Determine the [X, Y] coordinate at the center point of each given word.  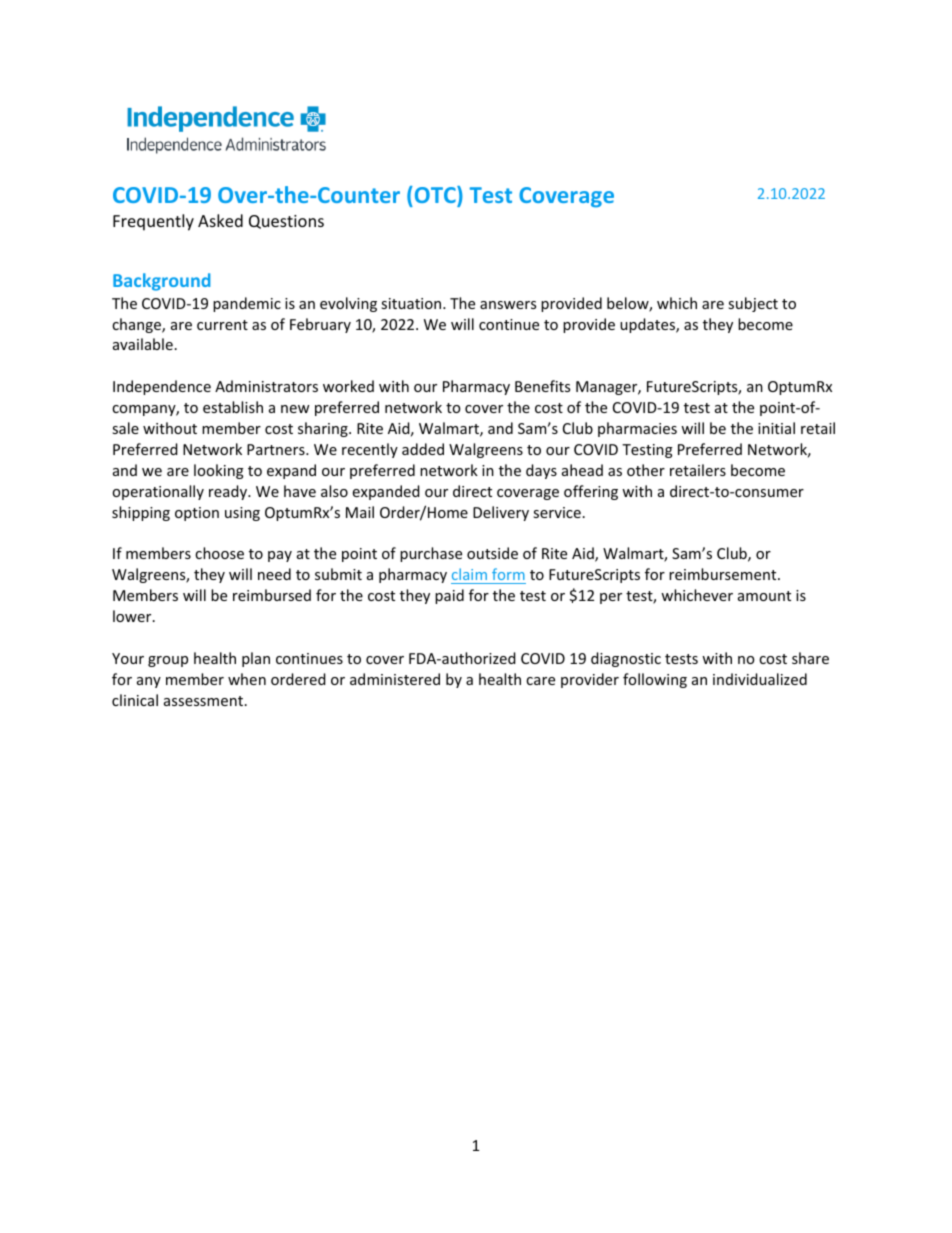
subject [753, 304]
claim [470, 576]
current [222, 325]
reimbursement [724, 574]
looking [219, 471]
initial [776, 428]
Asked [220, 220]
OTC [435, 194]
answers [508, 305]
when [247, 679]
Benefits [542, 386]
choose [219, 553]
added [423, 449]
